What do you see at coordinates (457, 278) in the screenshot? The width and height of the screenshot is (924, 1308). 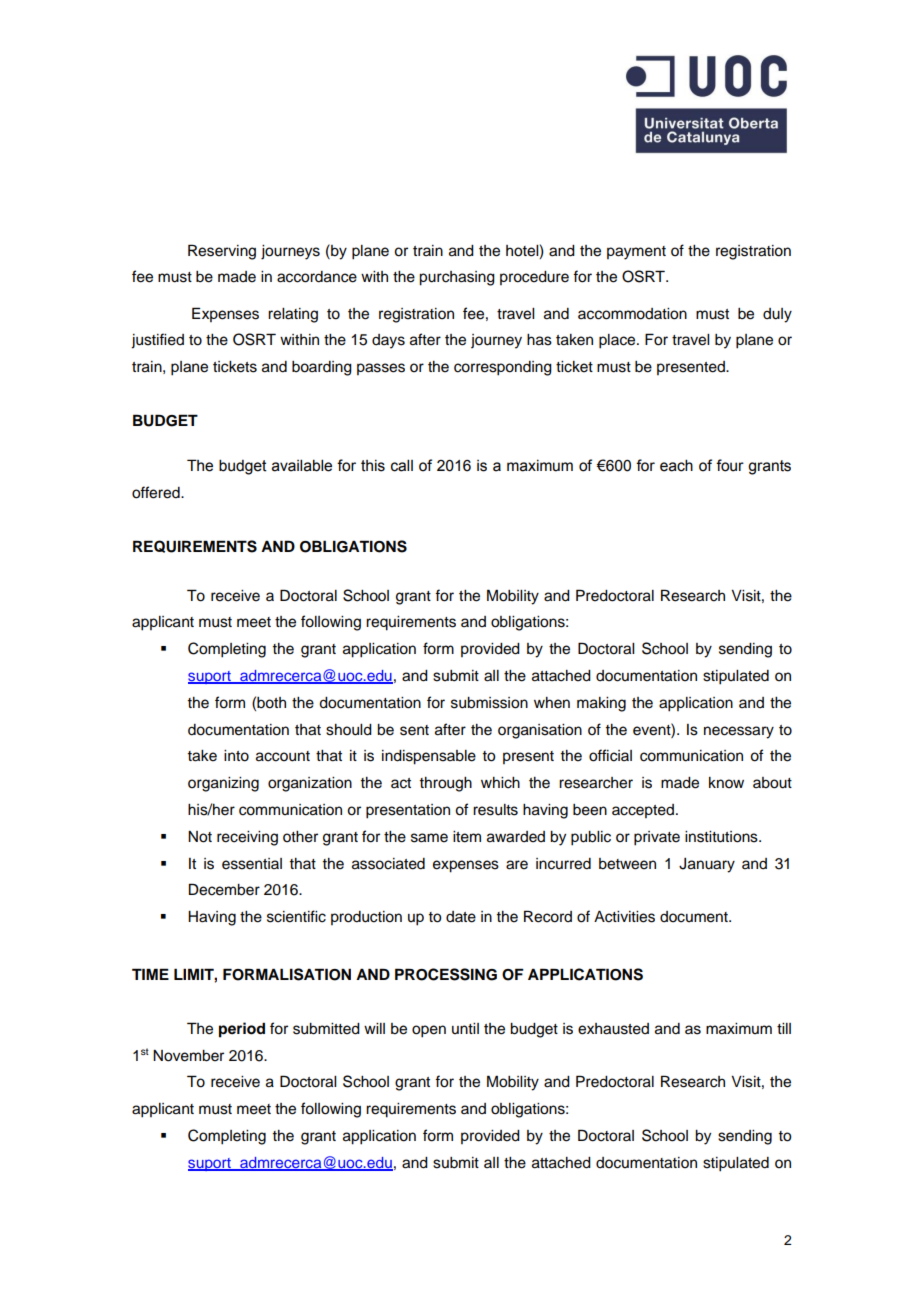 I see `purchasing` at bounding box center [457, 278].
